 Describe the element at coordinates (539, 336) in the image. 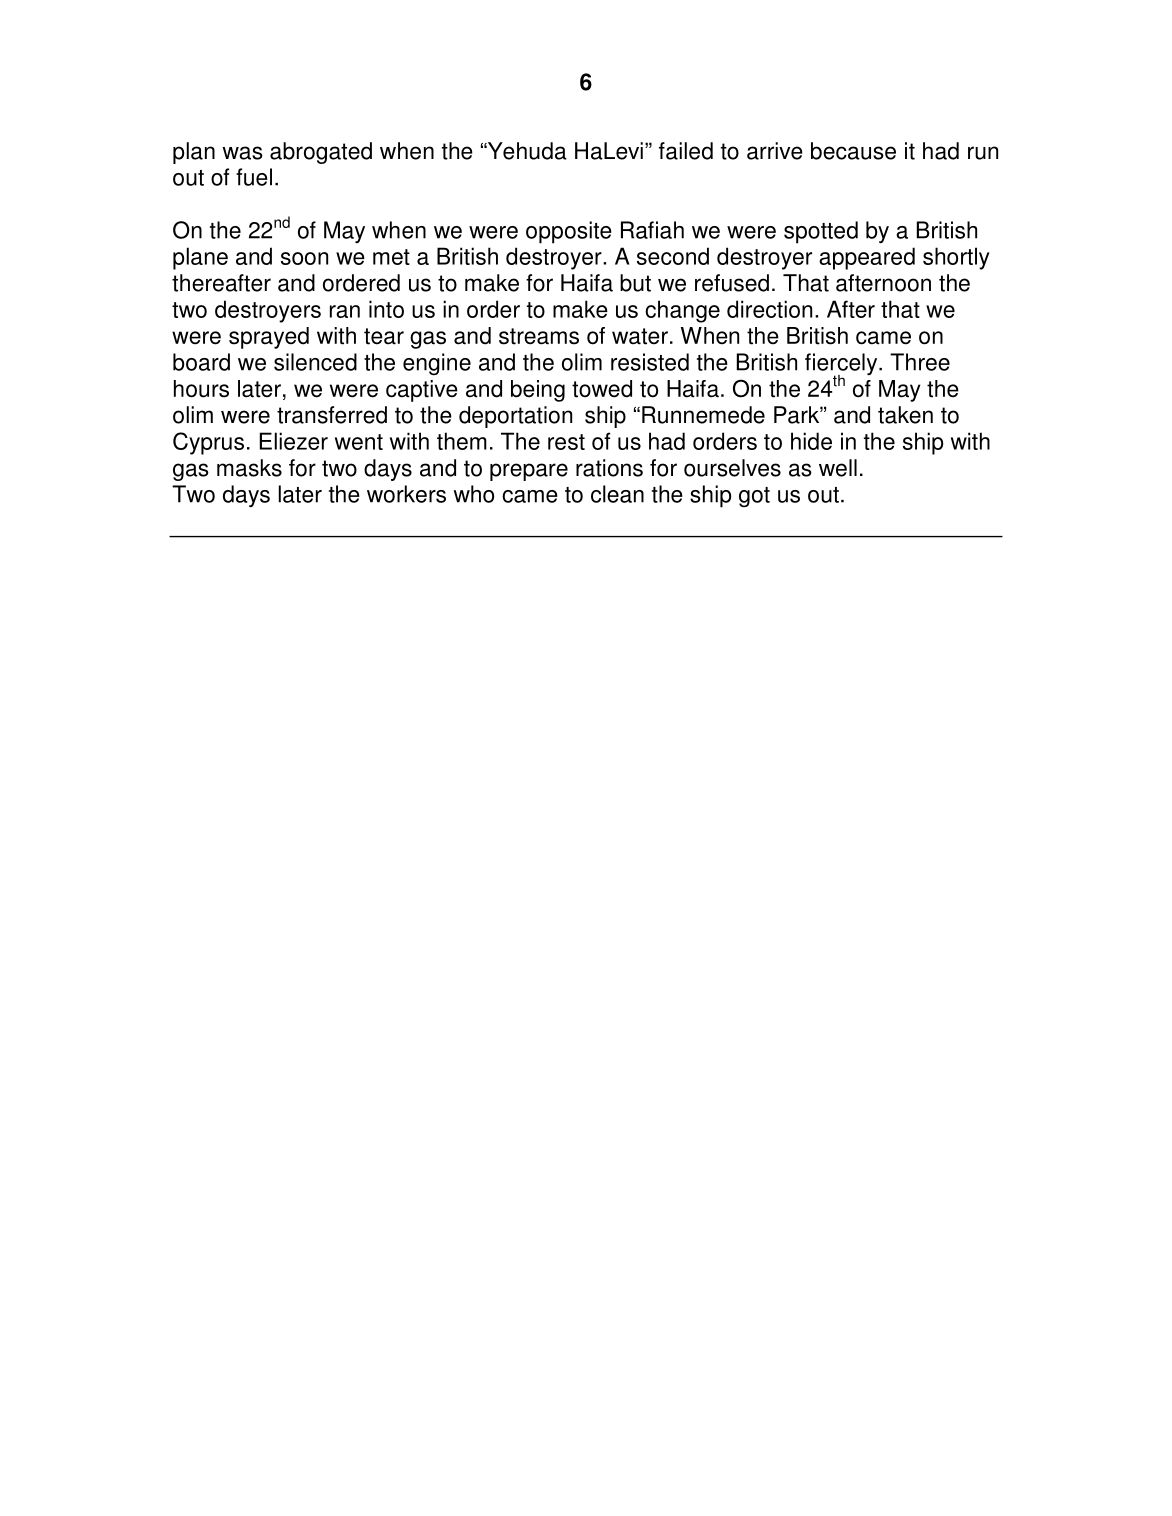

I see `streams` at that location.
